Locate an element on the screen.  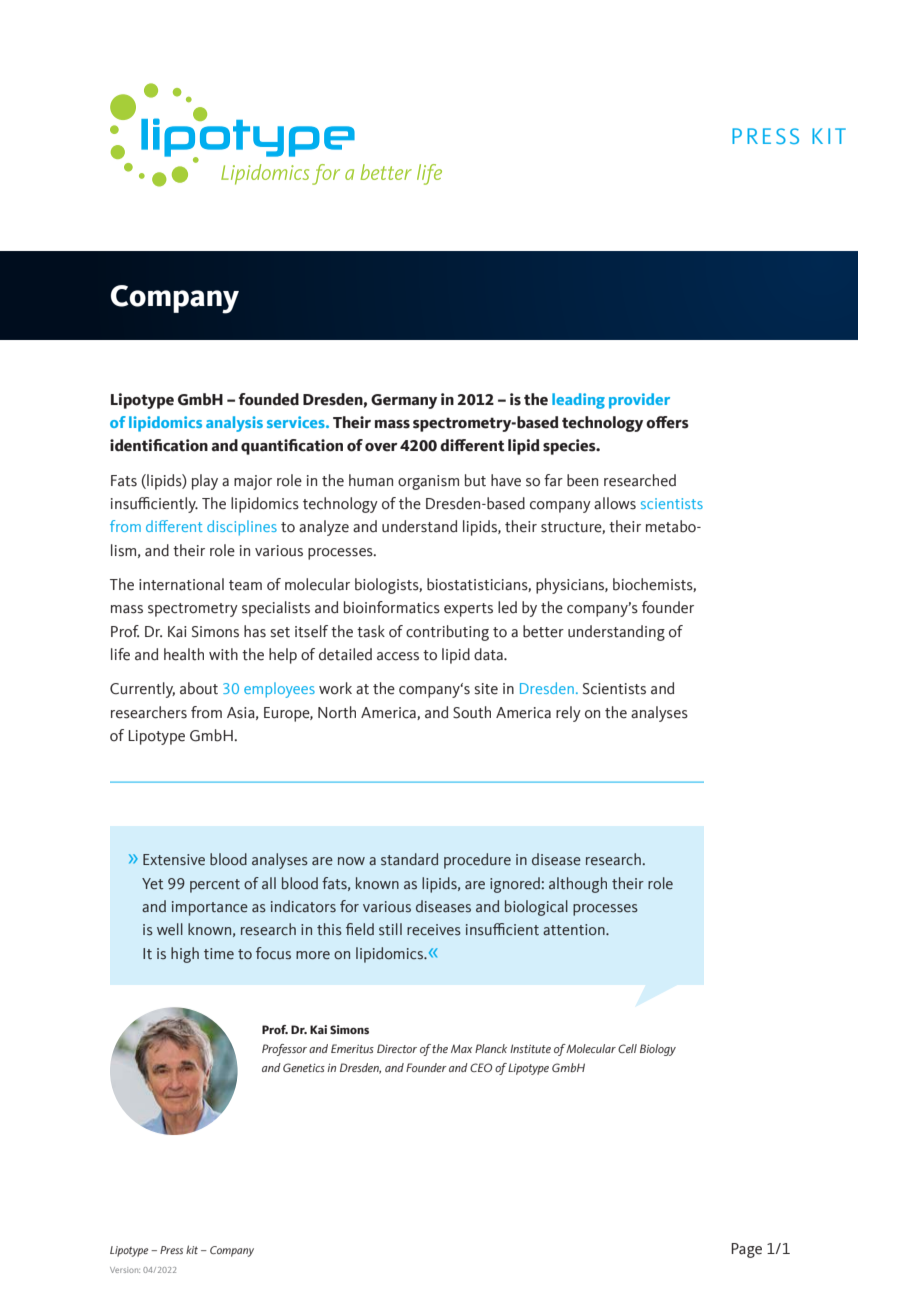
analysis is located at coordinates (234, 424).
